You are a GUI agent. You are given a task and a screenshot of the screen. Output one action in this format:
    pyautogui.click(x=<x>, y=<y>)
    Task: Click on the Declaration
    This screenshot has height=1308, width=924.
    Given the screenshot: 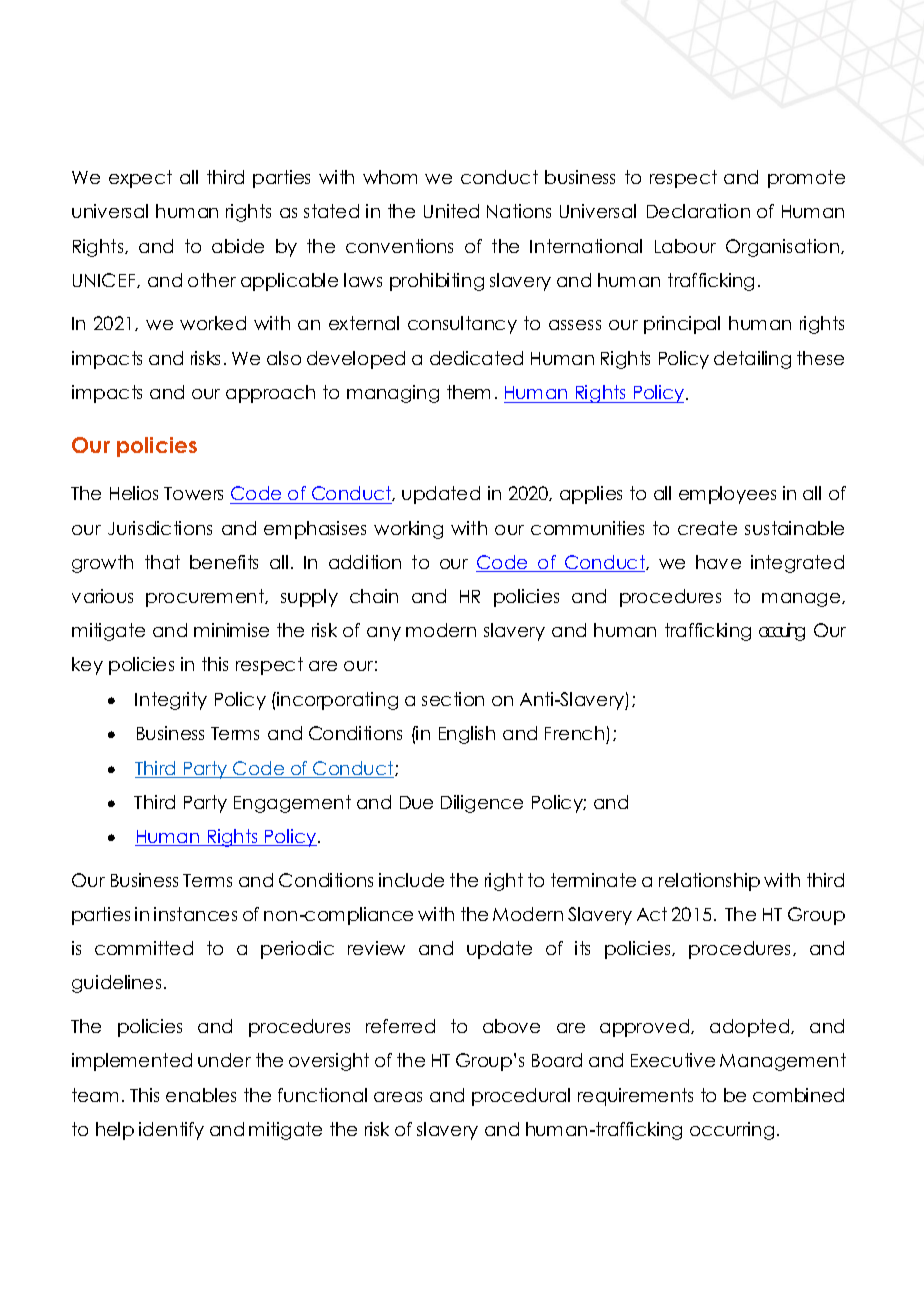 What is the action you would take?
    pyautogui.click(x=698, y=211)
